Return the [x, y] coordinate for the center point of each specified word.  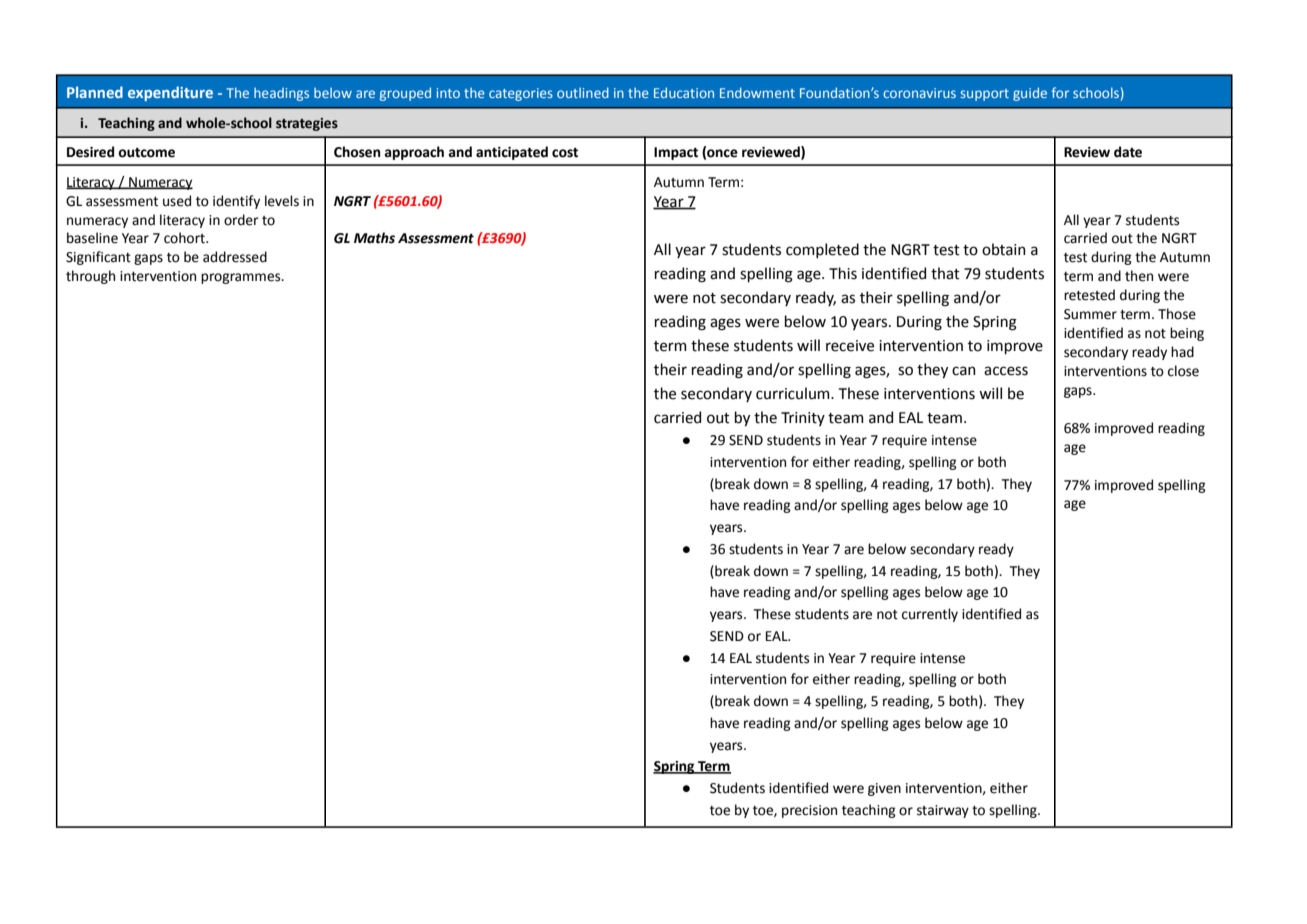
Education [684, 92]
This [843, 273]
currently [930, 615]
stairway [943, 811]
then [1139, 276]
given [884, 789]
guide [1030, 94]
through [90, 277]
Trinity [803, 419]
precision [809, 811]
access [1006, 371]
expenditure [170, 93]
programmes [242, 278]
